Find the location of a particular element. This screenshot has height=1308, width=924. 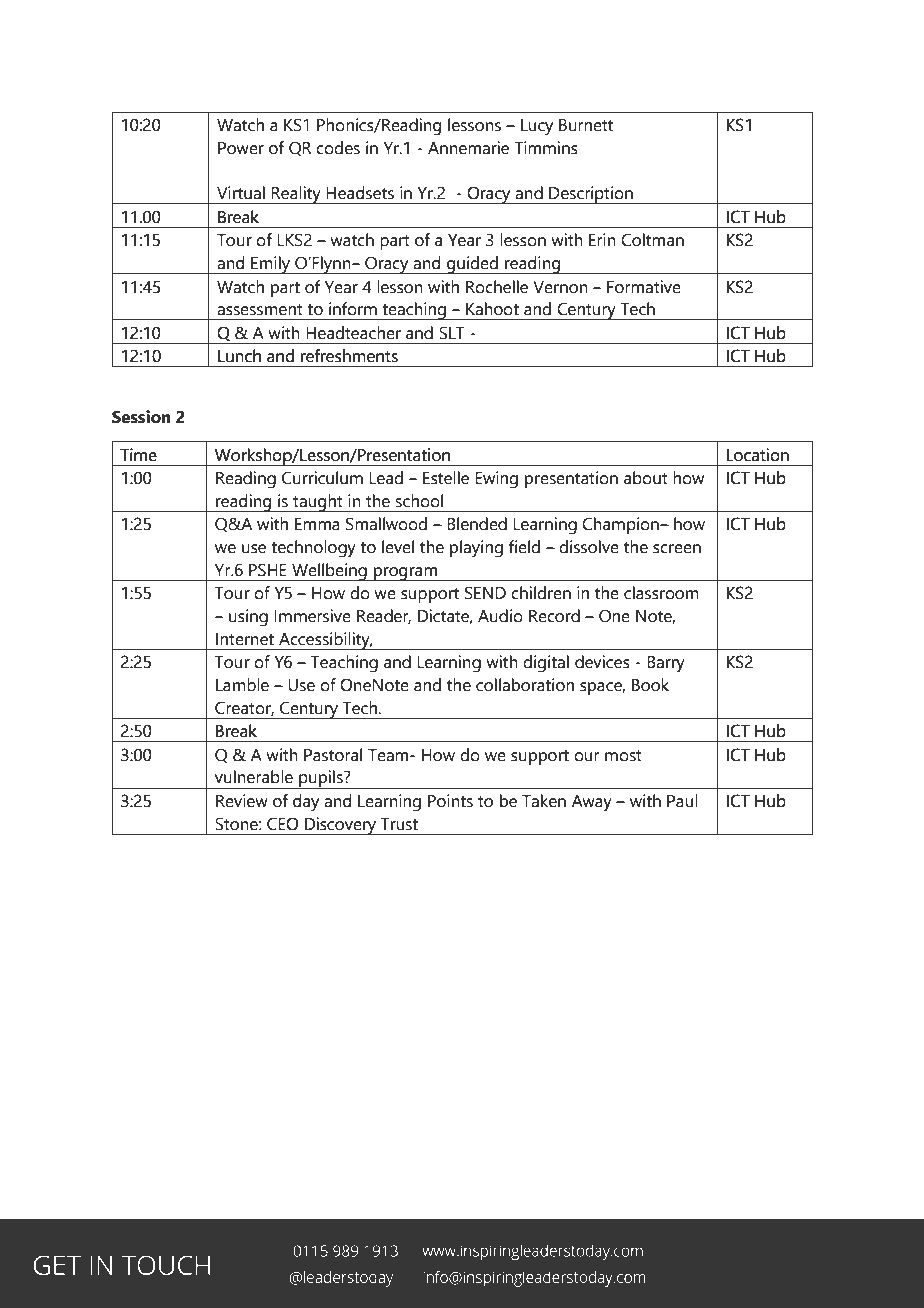

Estelle is located at coordinates (446, 478).
